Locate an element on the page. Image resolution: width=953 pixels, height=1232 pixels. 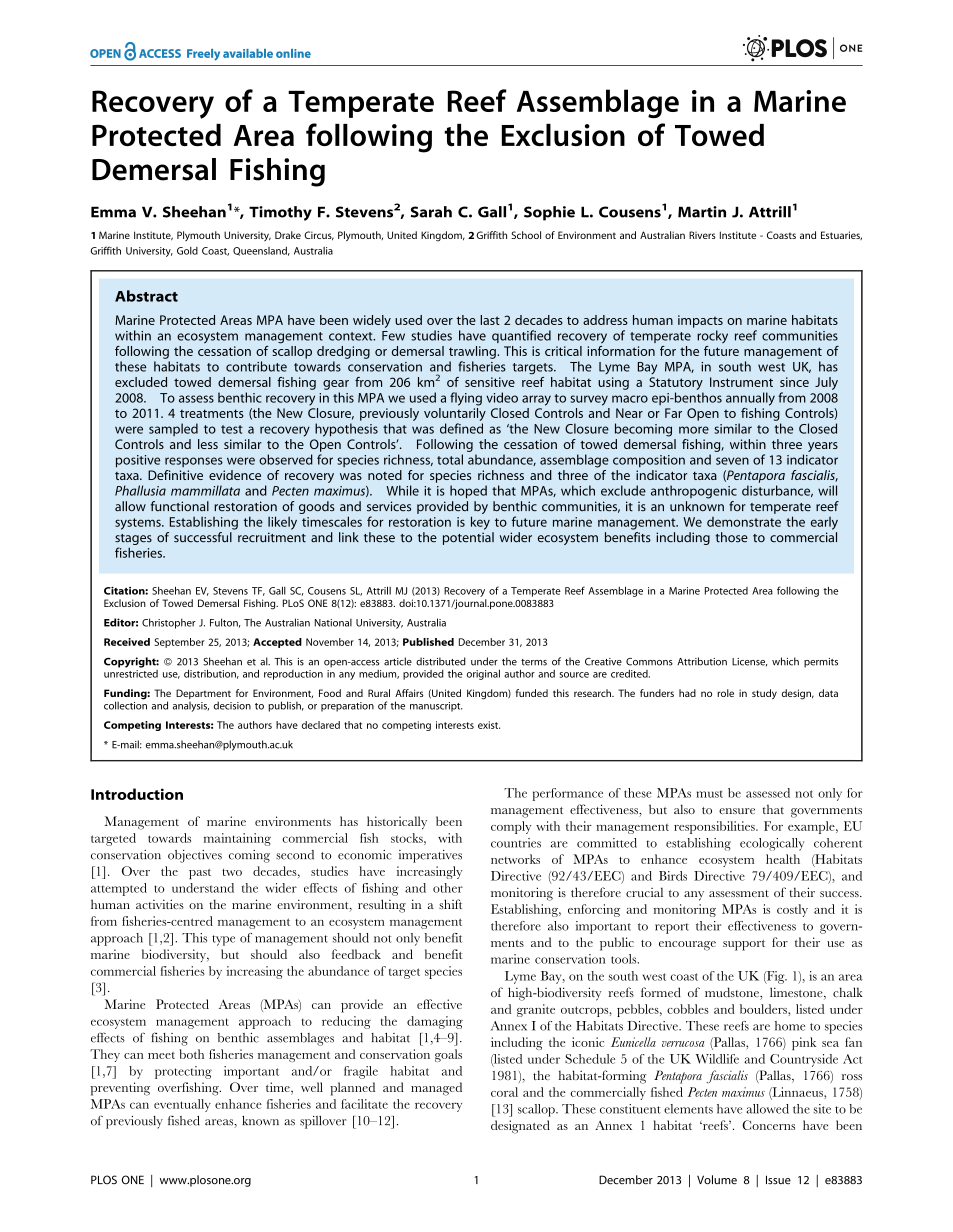
potential is located at coordinates (468, 538).
